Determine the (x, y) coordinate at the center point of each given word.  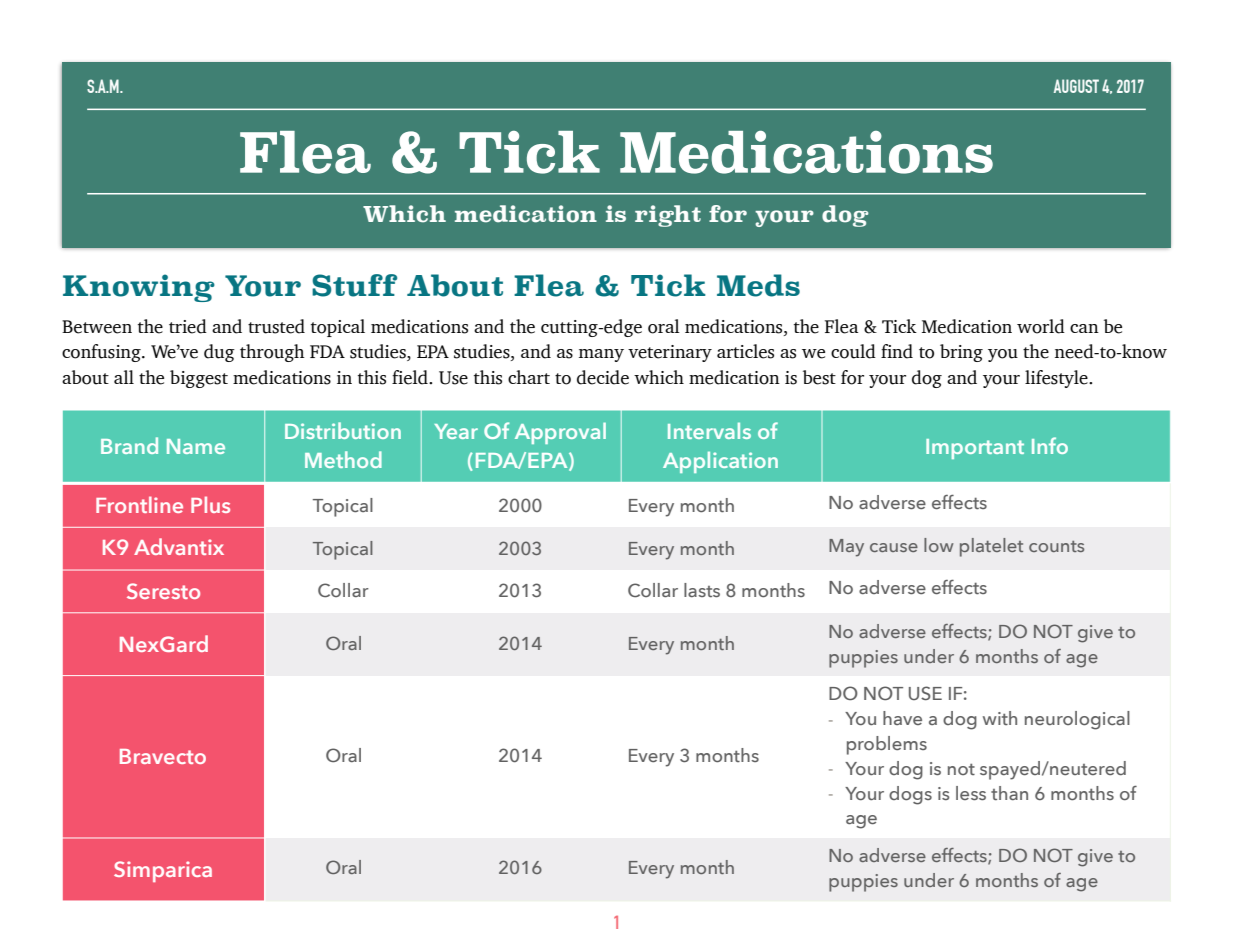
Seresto (163, 591)
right (668, 216)
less (971, 793)
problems (887, 745)
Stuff (354, 285)
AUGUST (1076, 86)
